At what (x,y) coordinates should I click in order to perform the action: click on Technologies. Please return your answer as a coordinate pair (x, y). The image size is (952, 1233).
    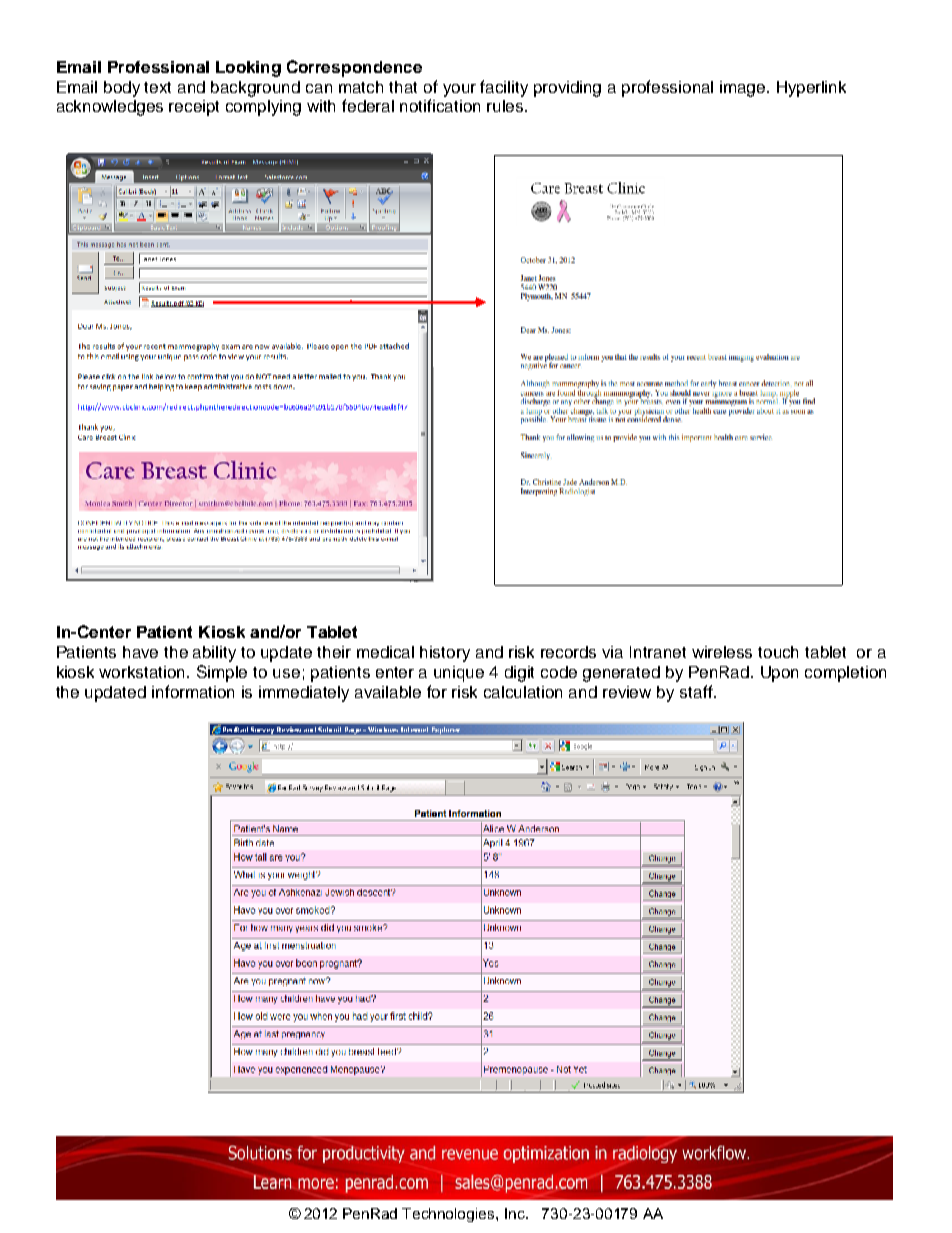
    Looking at the image, I should click on (449, 1215).
